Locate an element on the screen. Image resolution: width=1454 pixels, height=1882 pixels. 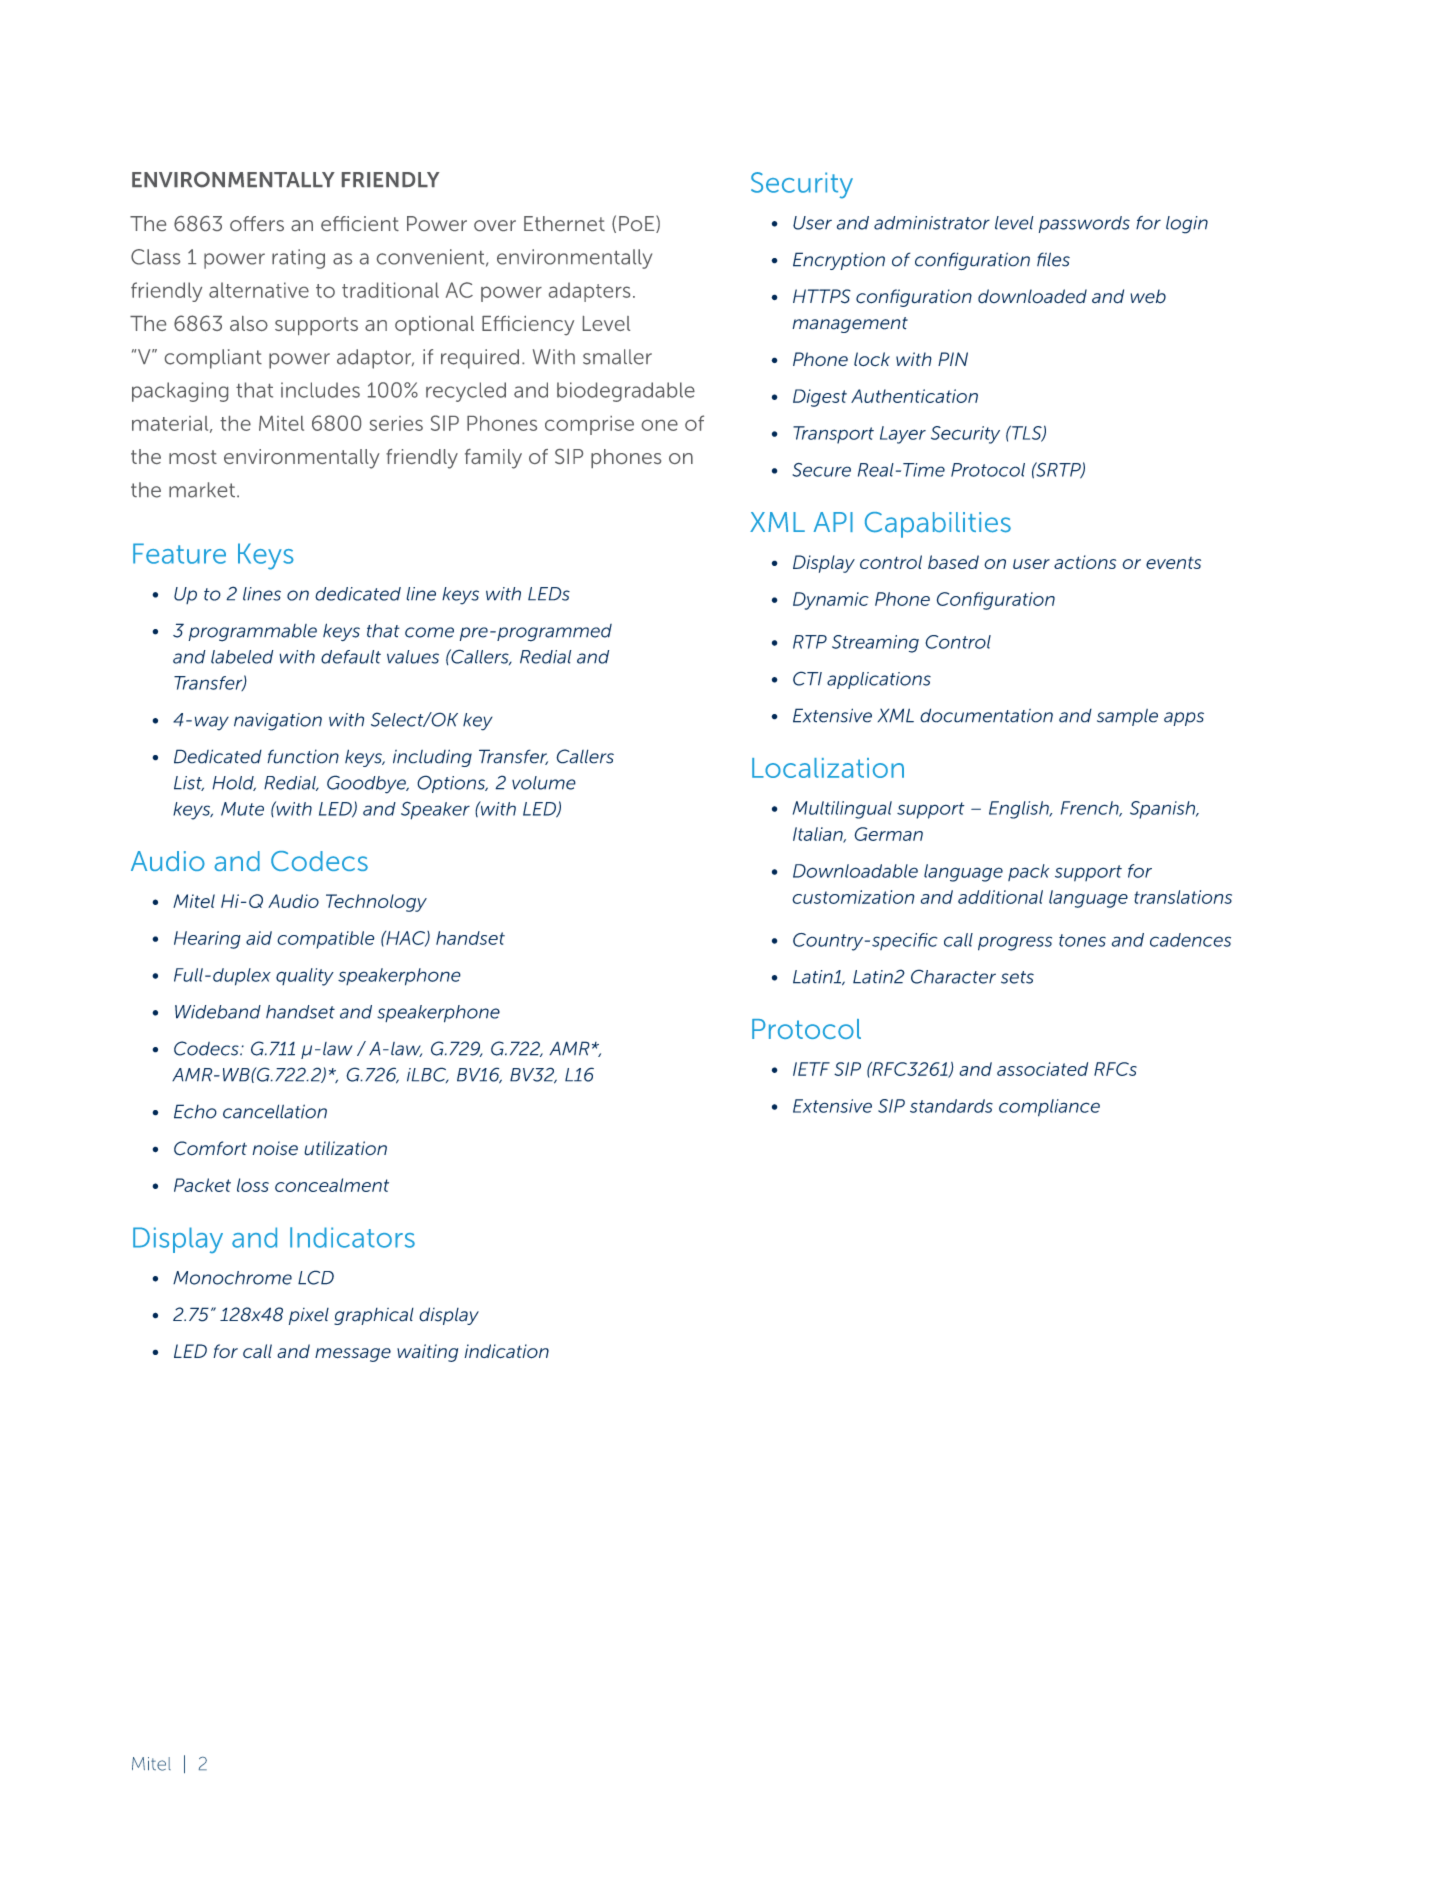
tones is located at coordinates (1082, 940).
